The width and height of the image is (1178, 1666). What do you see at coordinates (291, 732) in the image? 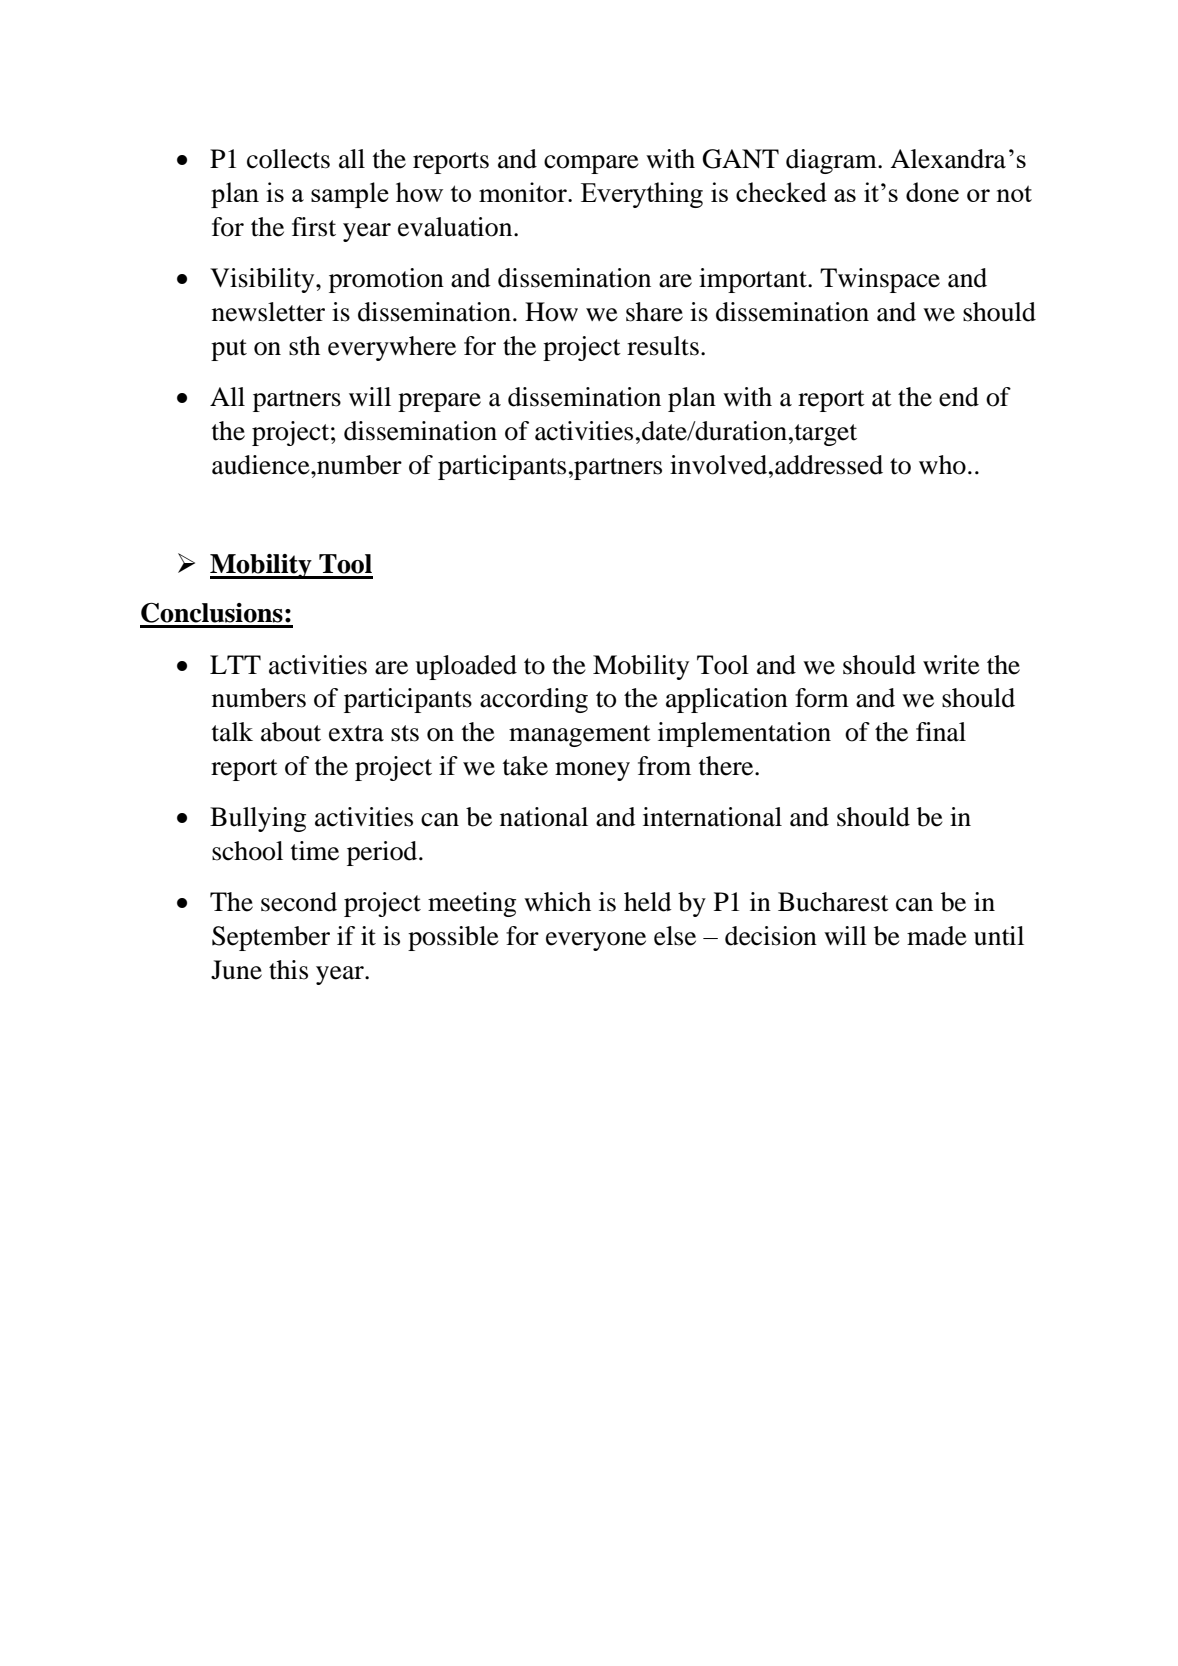
I see `about` at bounding box center [291, 732].
